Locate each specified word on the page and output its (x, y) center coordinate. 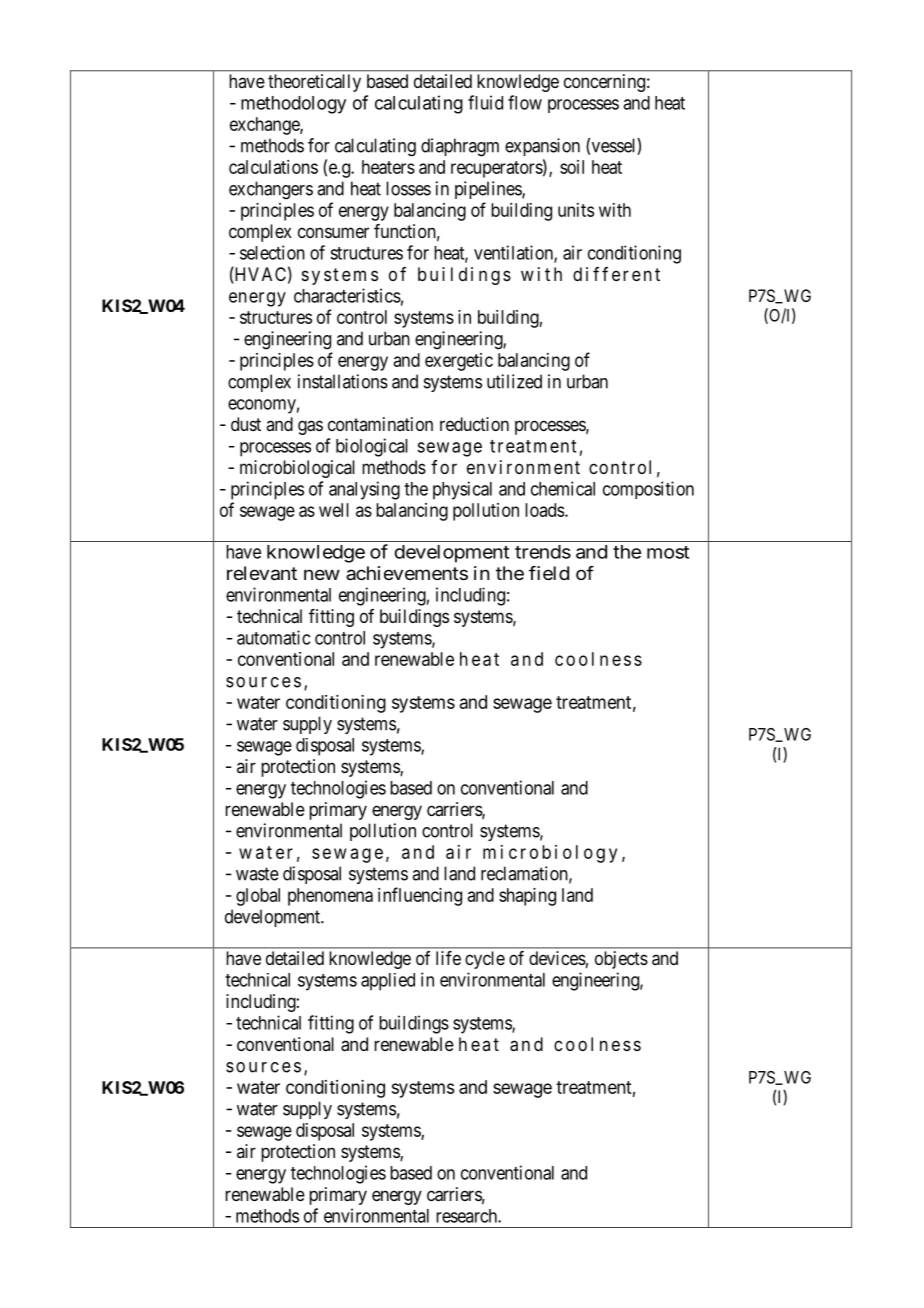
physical (462, 490)
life (448, 958)
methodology (293, 105)
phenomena (330, 897)
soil (572, 167)
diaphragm (460, 147)
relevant (262, 573)
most (668, 552)
